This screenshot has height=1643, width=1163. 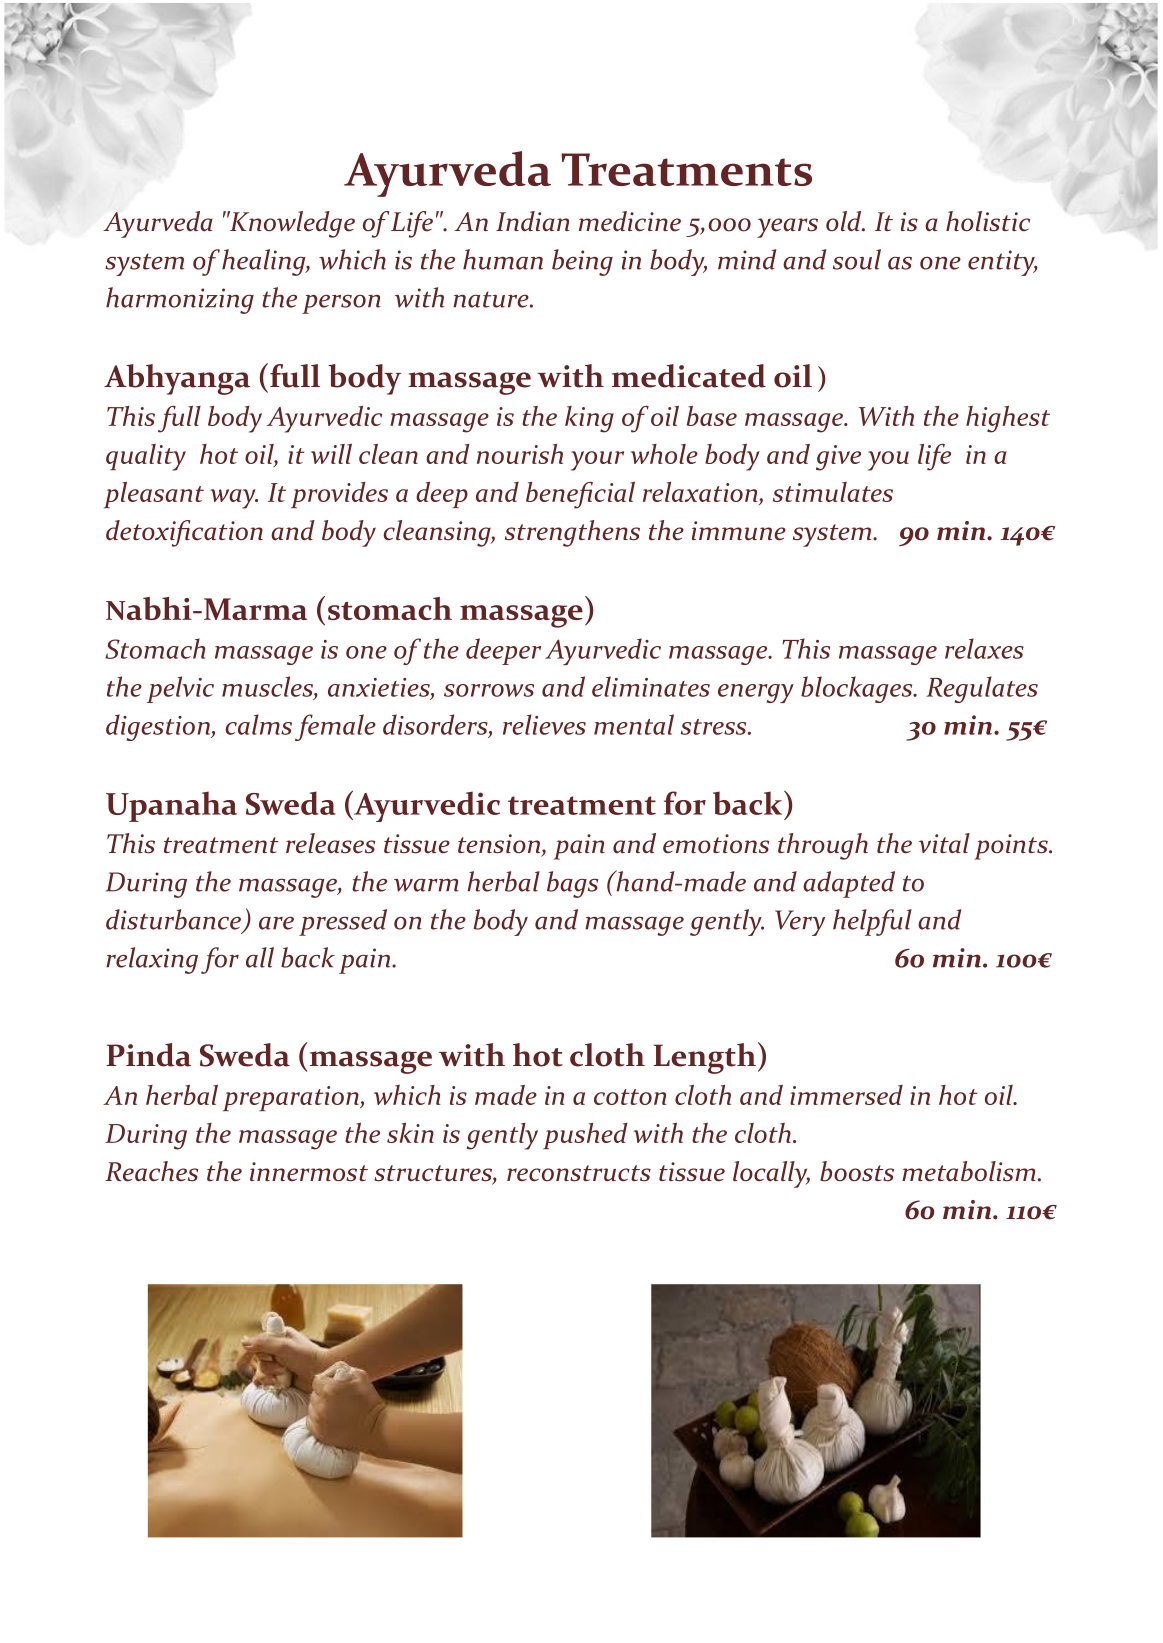 I want to click on your, so click(x=597, y=461).
